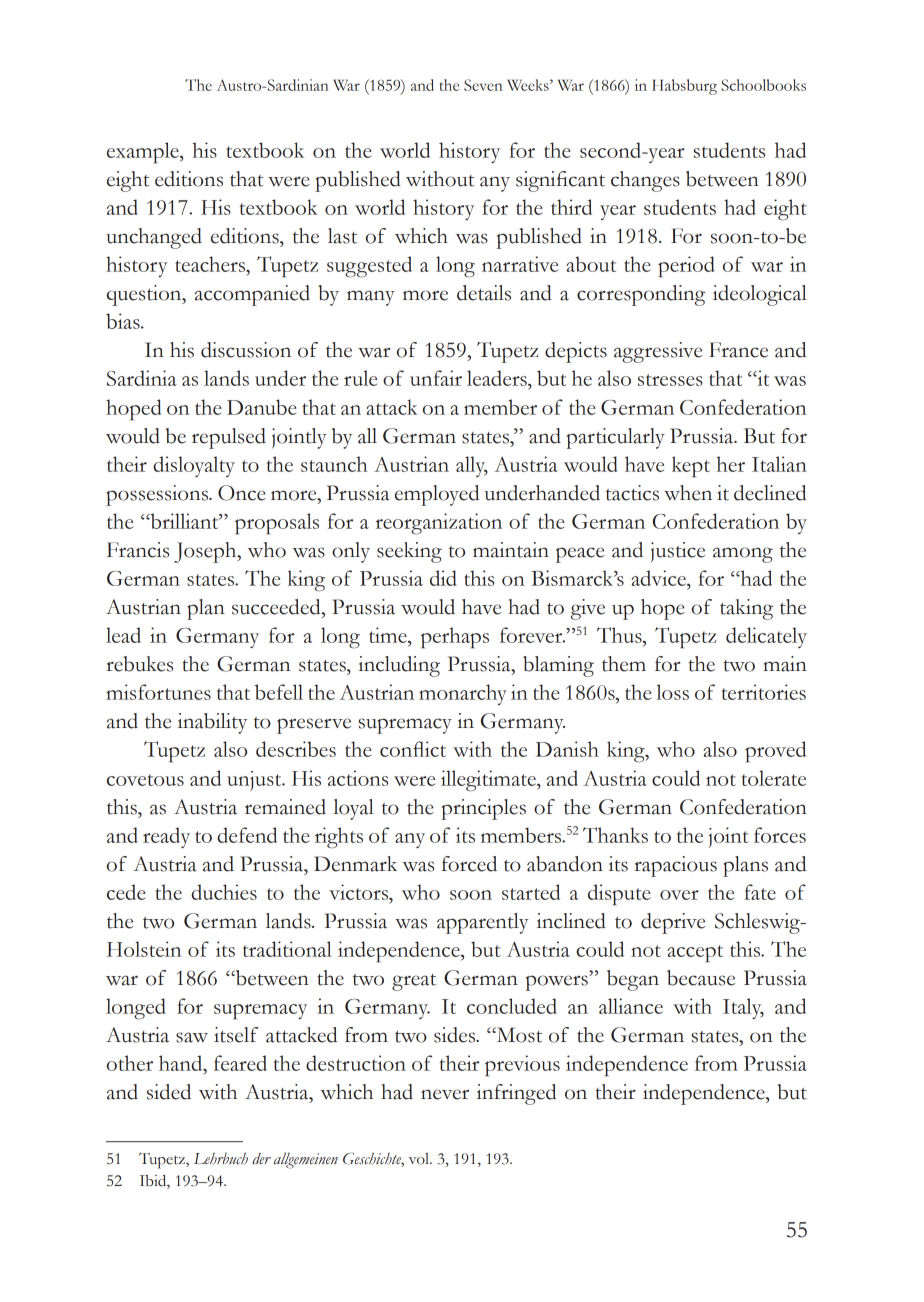 Image resolution: width=924 pixels, height=1302 pixels. What do you see at coordinates (763, 85) in the image?
I see `Schoolbooks` at bounding box center [763, 85].
